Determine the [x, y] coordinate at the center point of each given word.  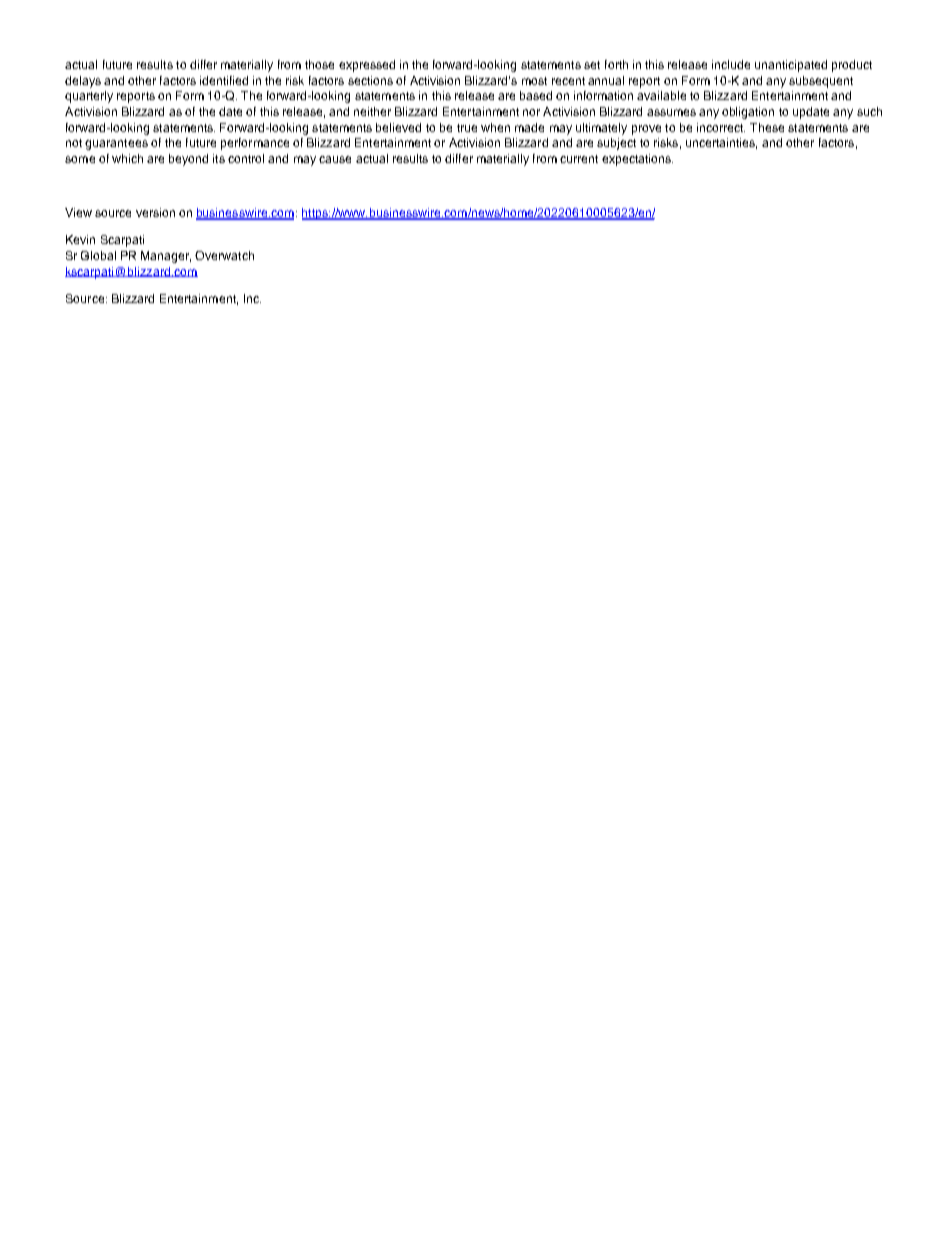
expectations [637, 160]
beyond [188, 160]
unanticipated [791, 66]
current [579, 159]
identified [224, 80]
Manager [166, 257]
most [534, 81]
